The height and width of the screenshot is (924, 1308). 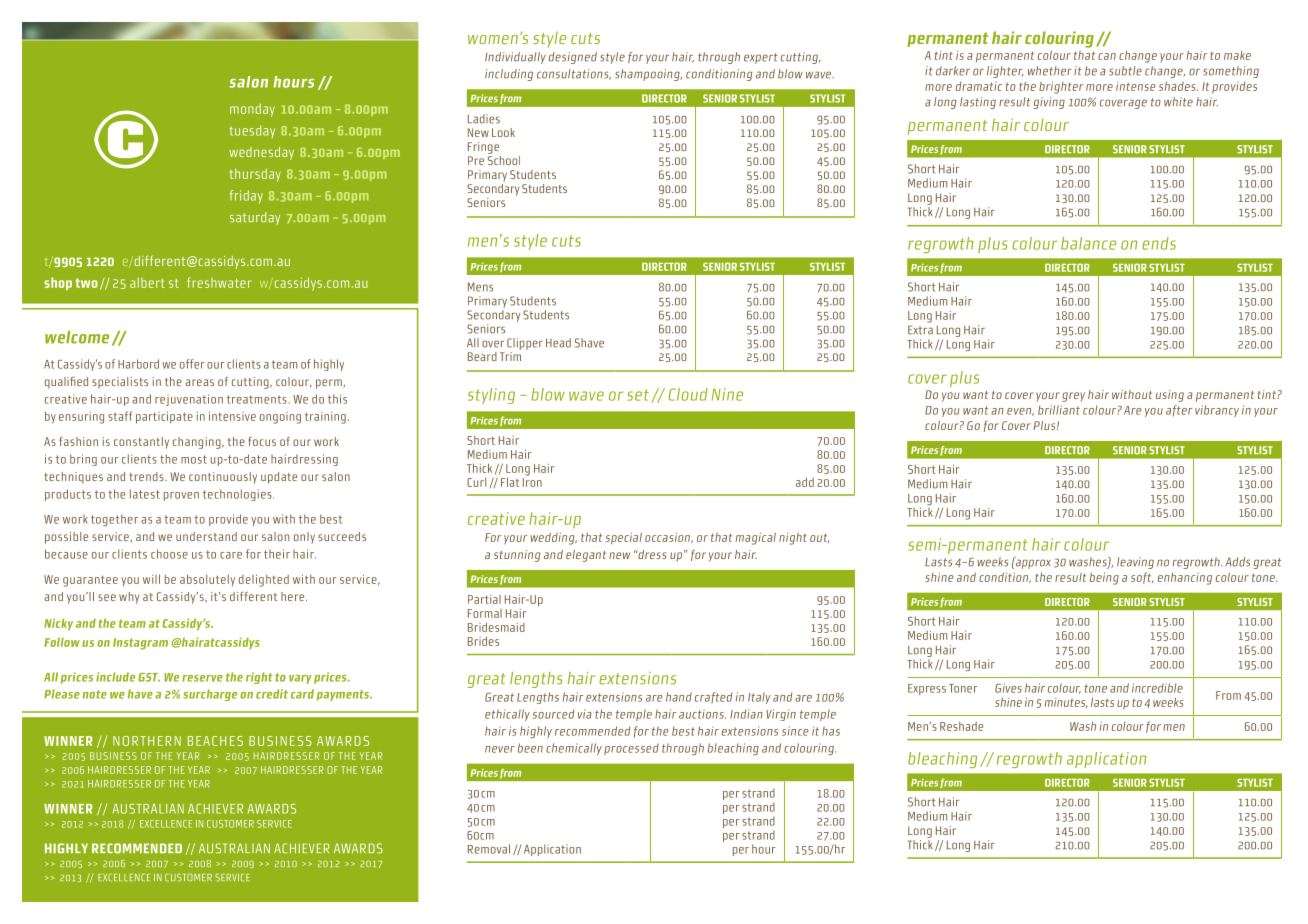 What do you see at coordinates (558, 343) in the screenshot?
I see `Head` at bounding box center [558, 343].
